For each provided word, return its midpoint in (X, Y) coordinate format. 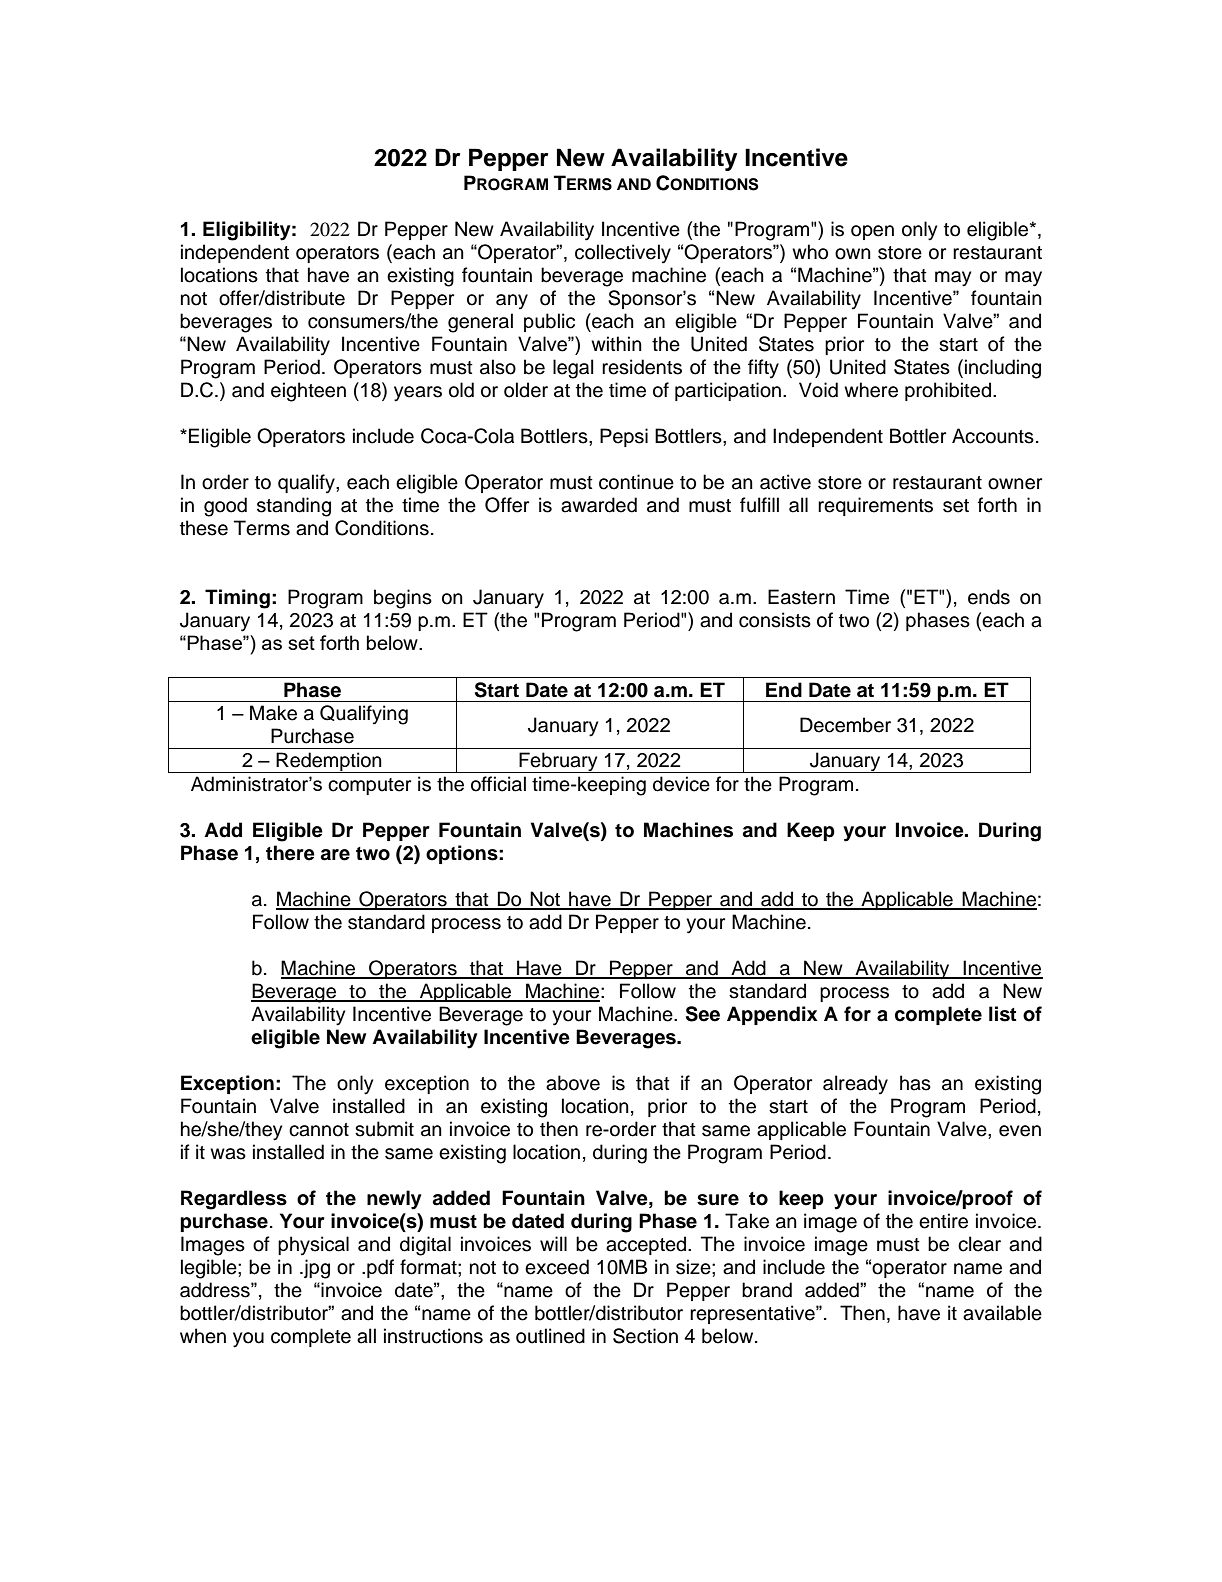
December (845, 725)
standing (294, 507)
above (573, 1083)
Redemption (329, 762)
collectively (623, 254)
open (872, 232)
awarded (599, 505)
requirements (875, 506)
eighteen (308, 392)
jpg (316, 1269)
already (855, 1085)
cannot (319, 1130)
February (558, 762)
